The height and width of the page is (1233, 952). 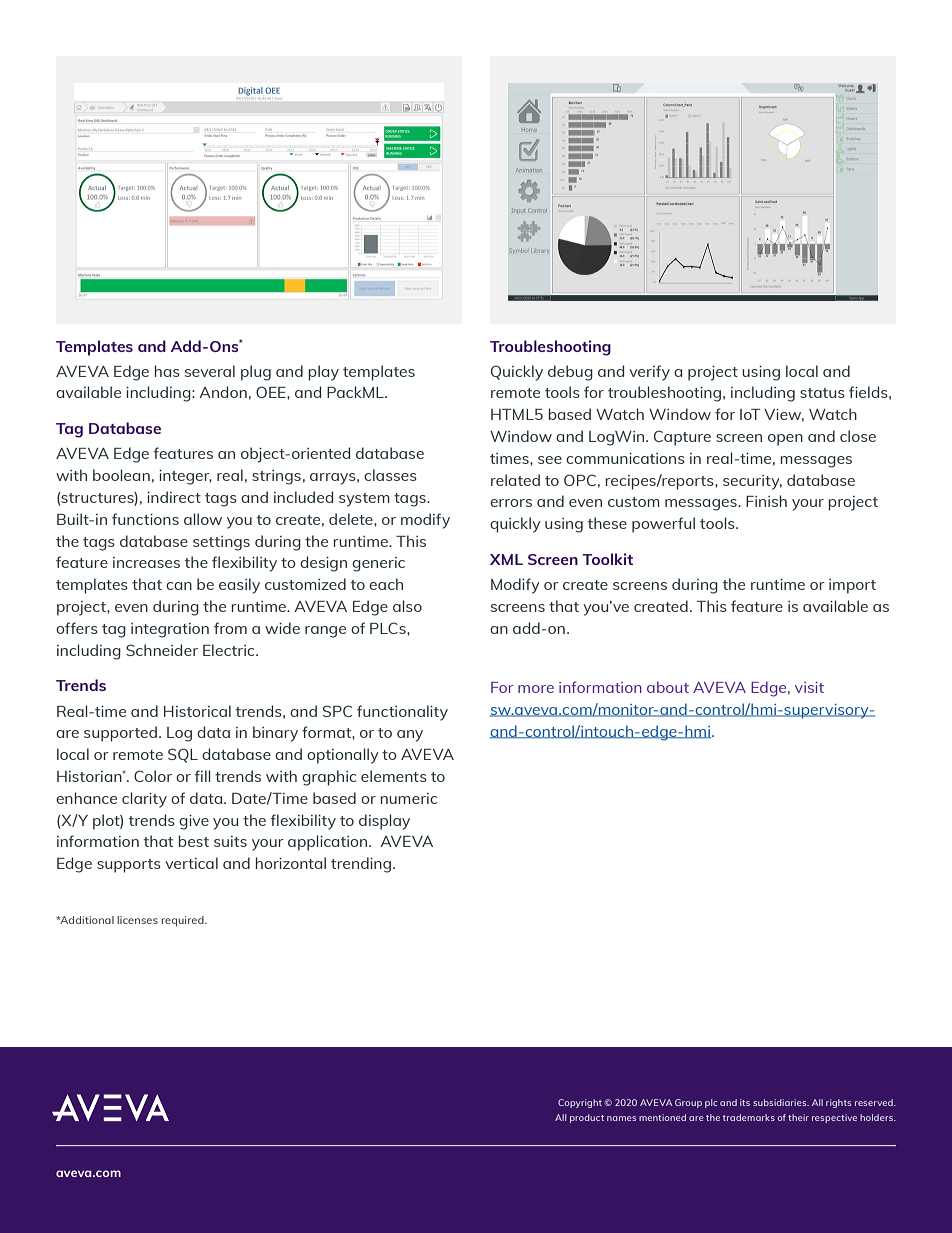 What do you see at coordinates (183, 921) in the page?
I see `required` at bounding box center [183, 921].
